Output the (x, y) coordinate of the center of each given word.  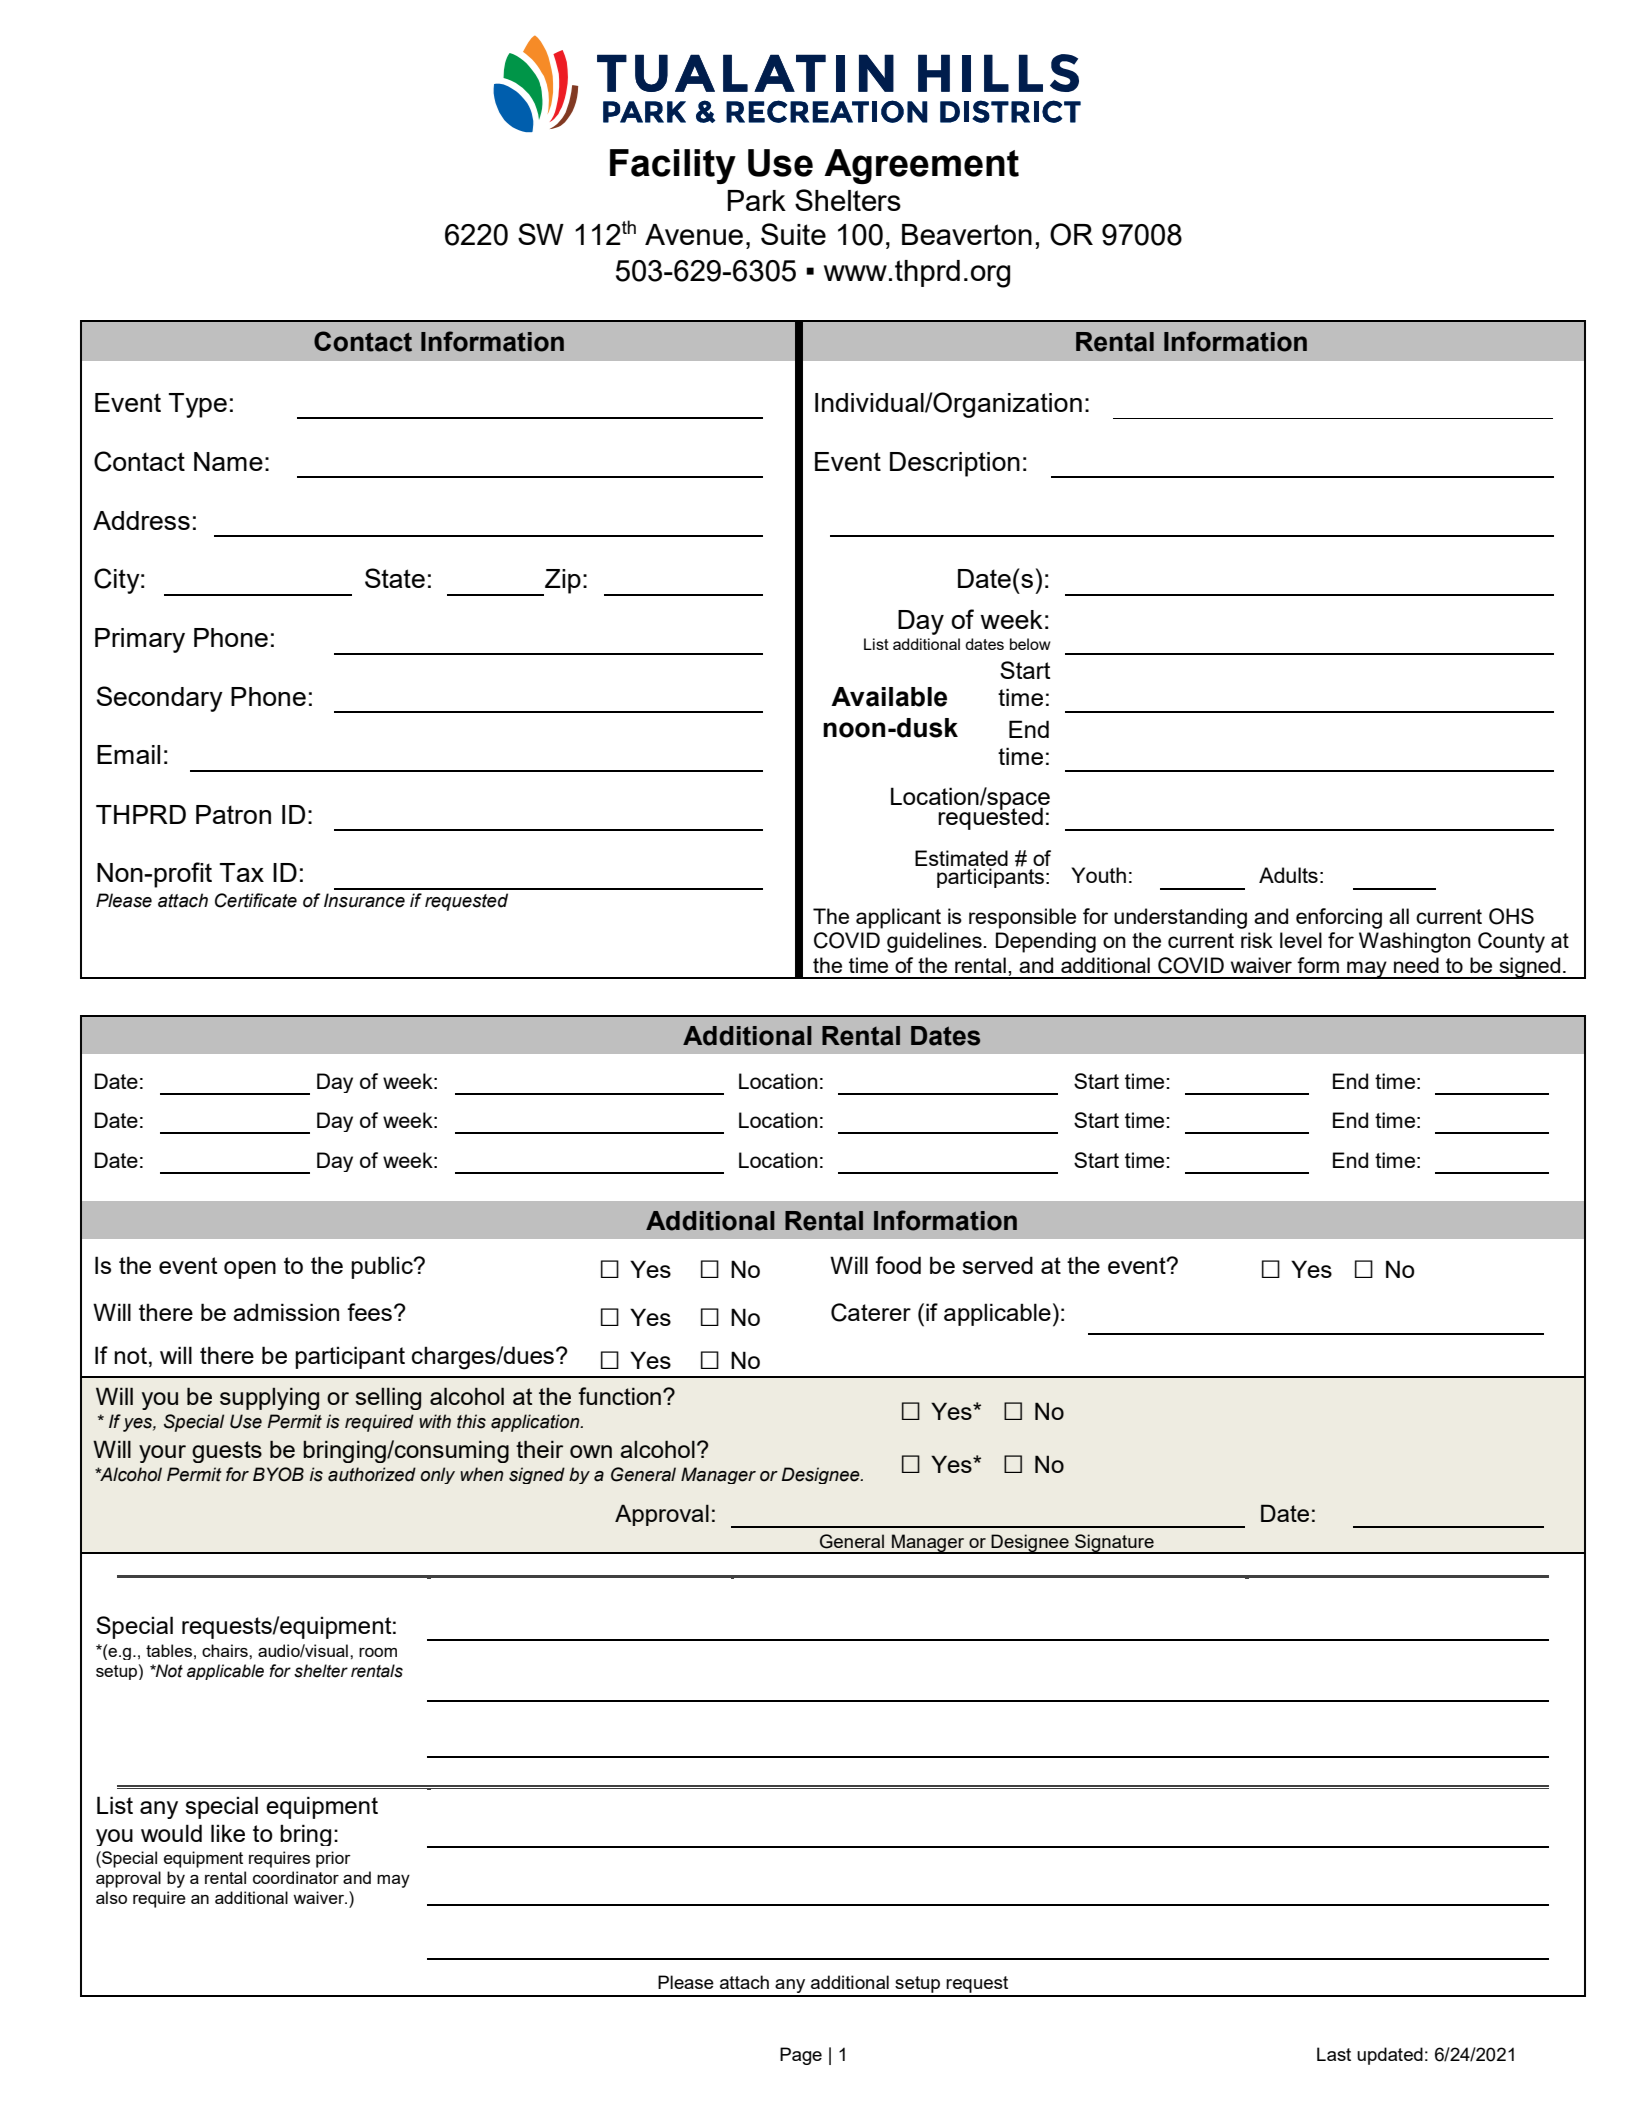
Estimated (961, 859)
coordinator (296, 1877)
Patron (233, 814)
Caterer (871, 1312)
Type (198, 405)
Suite (793, 234)
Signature (1114, 1544)
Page (801, 2056)
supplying (269, 1398)
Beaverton (967, 234)
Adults (1288, 875)
